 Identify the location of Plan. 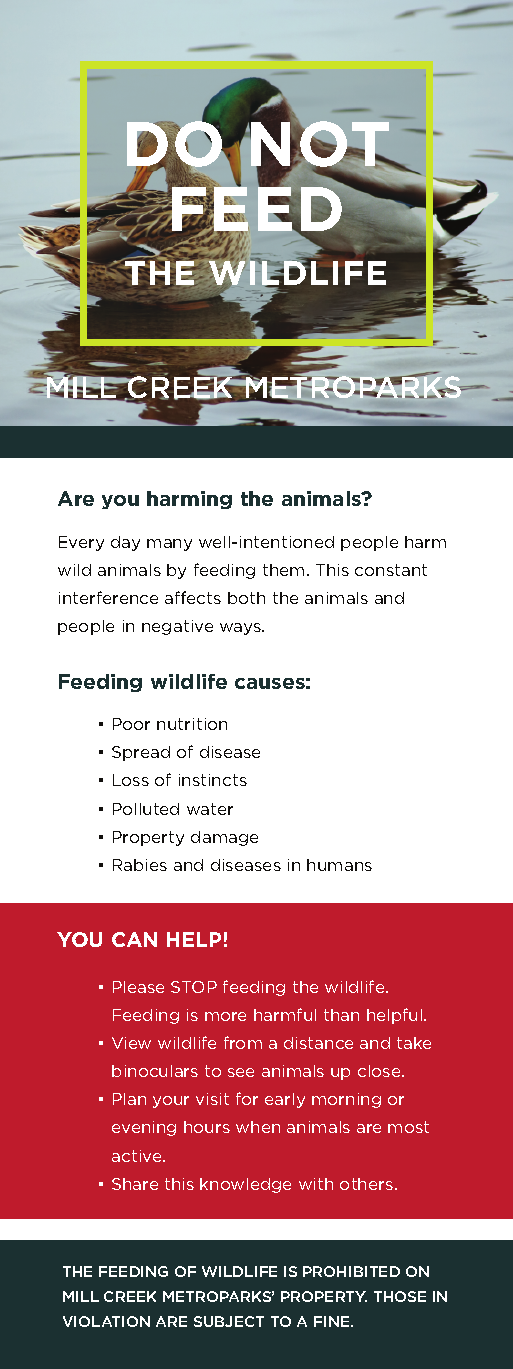
(129, 1099).
